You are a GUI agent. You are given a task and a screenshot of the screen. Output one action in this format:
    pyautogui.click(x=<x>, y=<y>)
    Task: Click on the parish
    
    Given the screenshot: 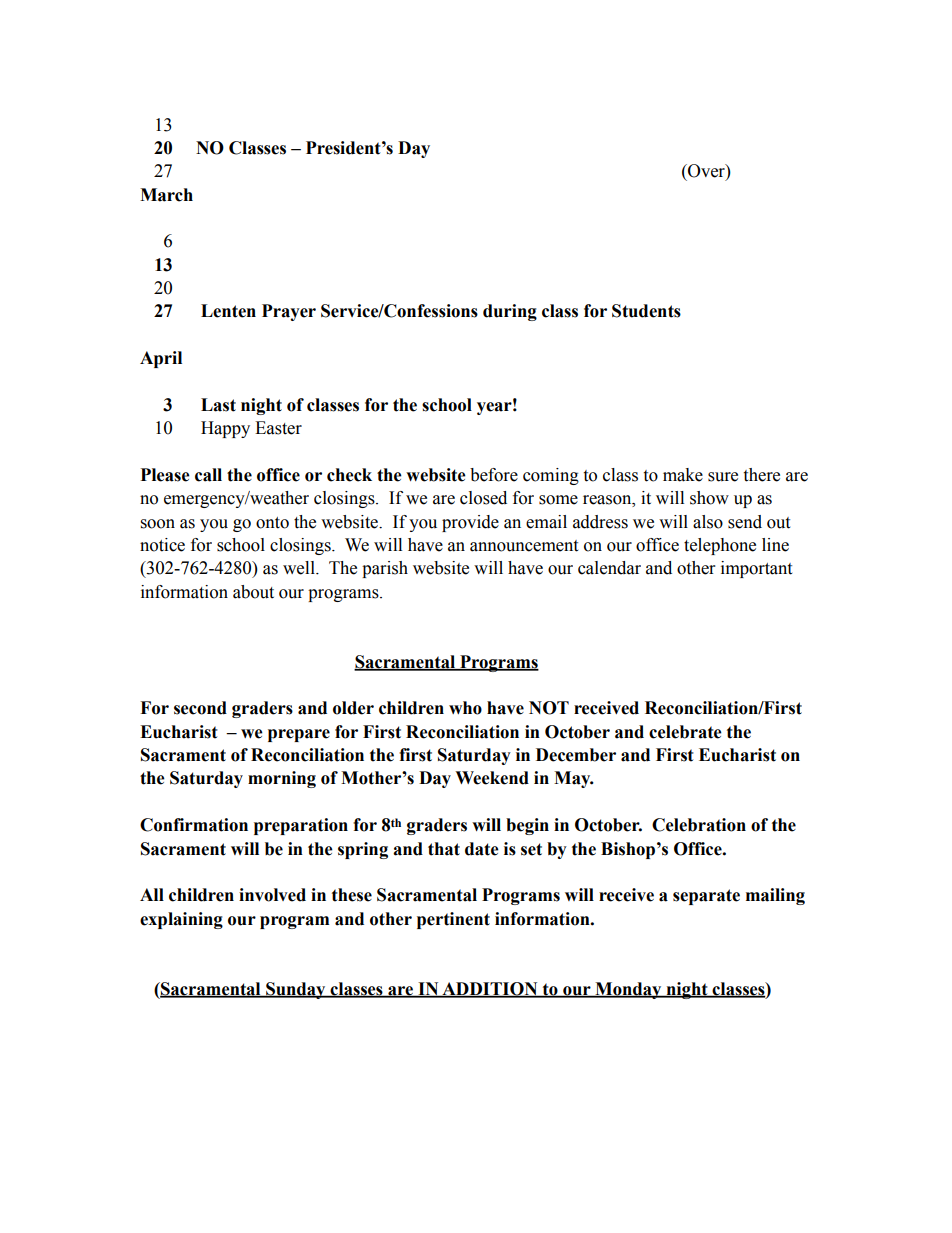 What is the action you would take?
    pyautogui.click(x=385, y=569)
